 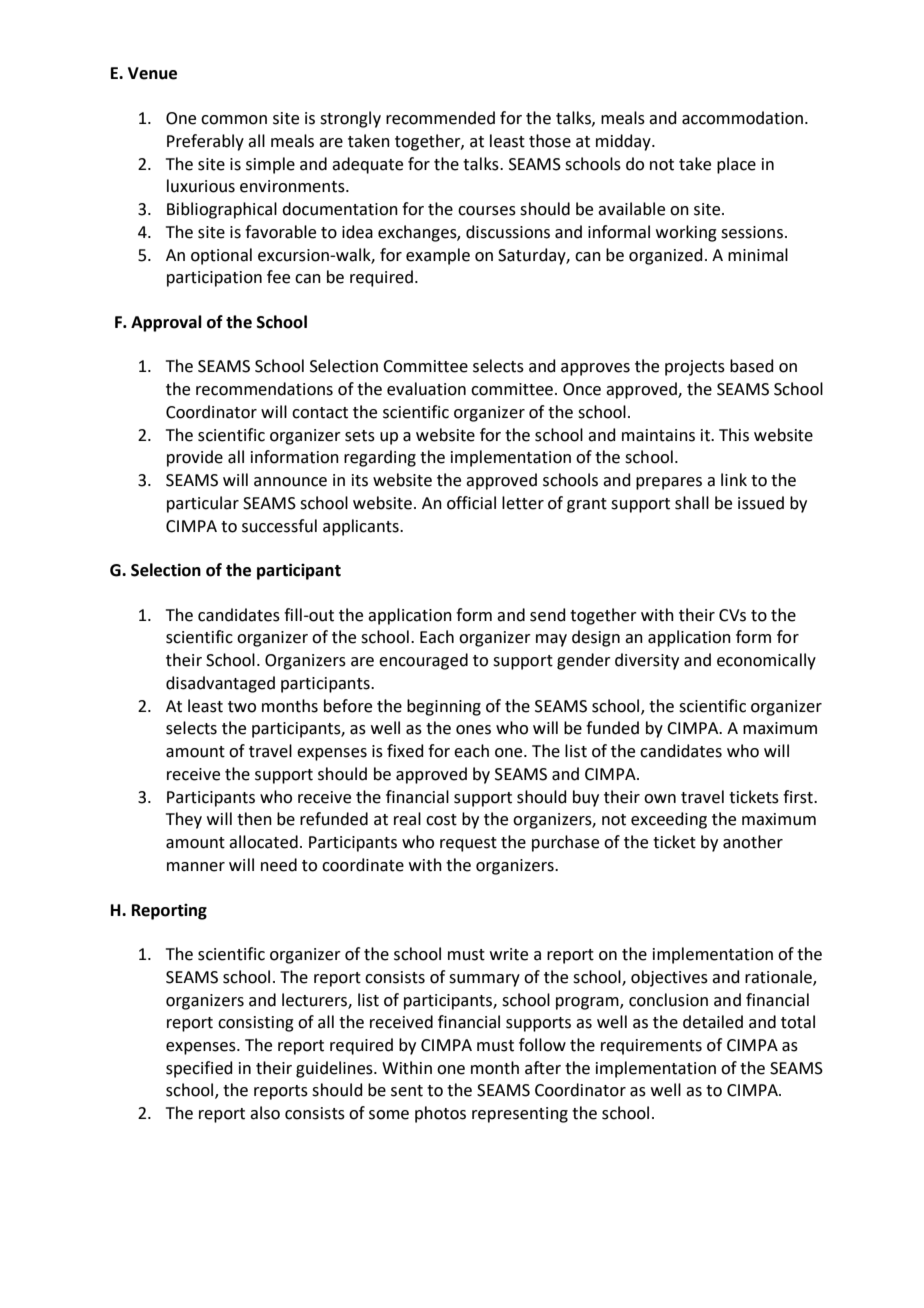 I want to click on photos, so click(x=440, y=1114).
